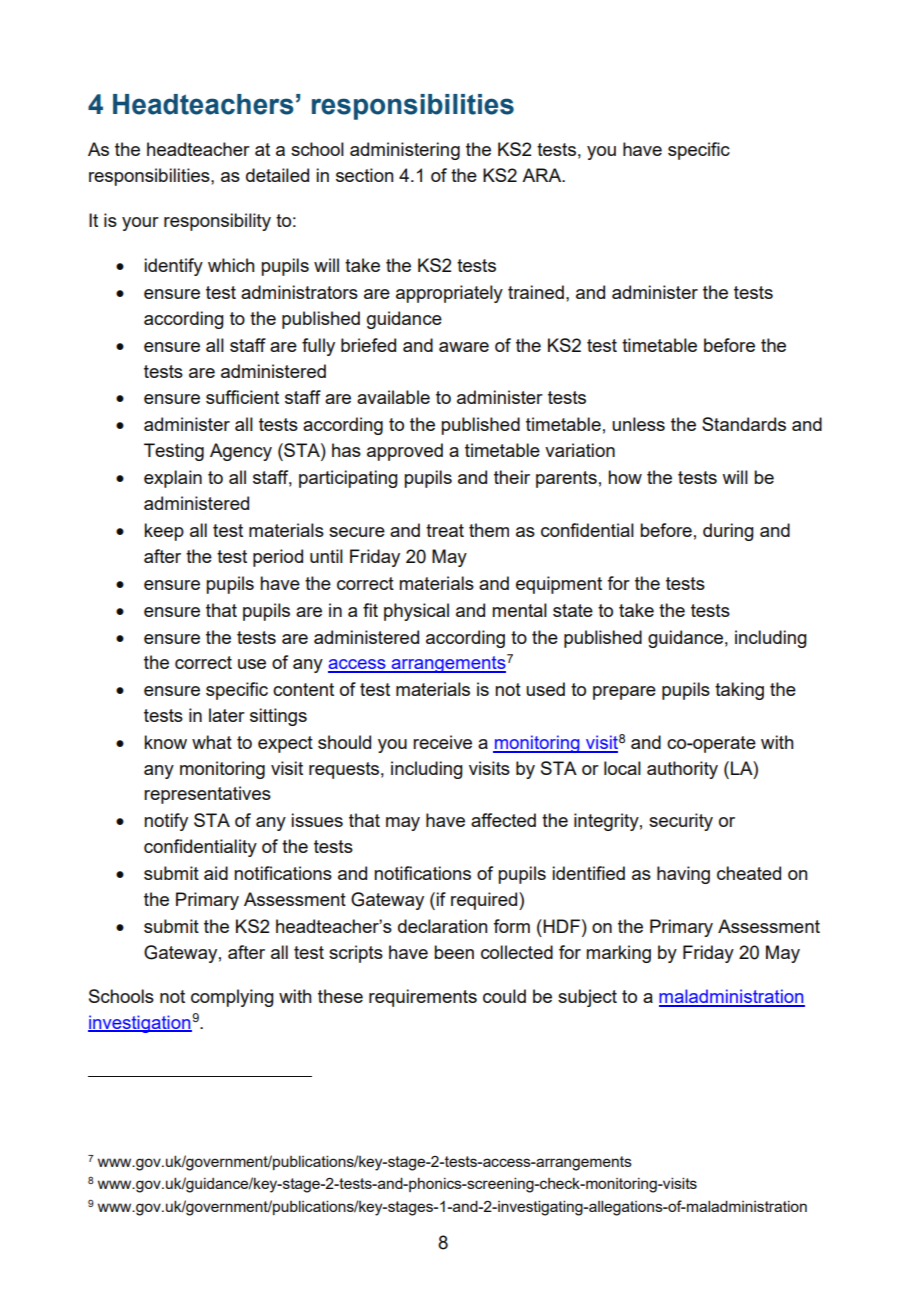  Describe the element at coordinates (416, 612) in the document. I see `physical` at that location.
